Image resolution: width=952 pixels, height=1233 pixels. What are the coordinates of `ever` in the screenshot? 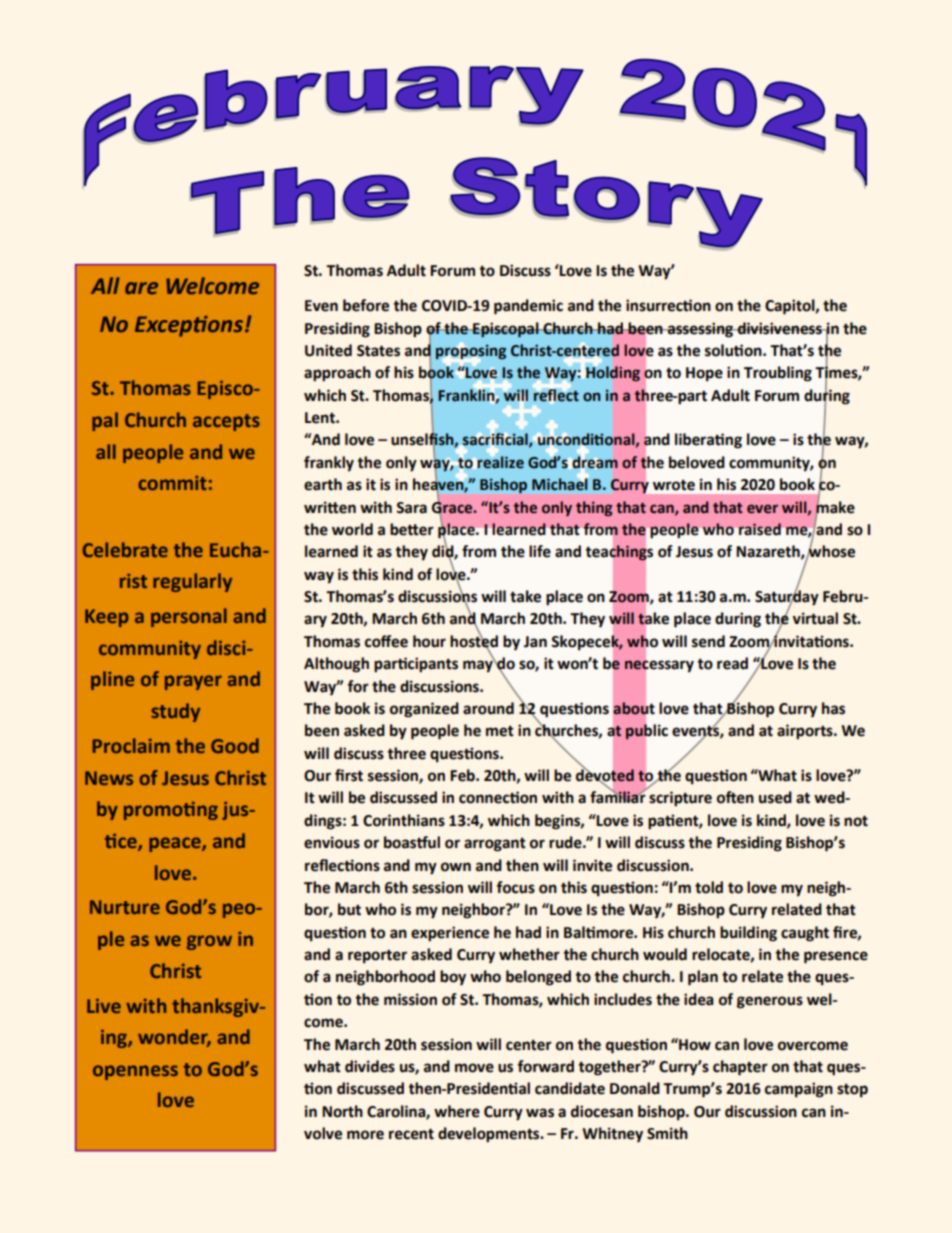 It's located at (762, 509).
